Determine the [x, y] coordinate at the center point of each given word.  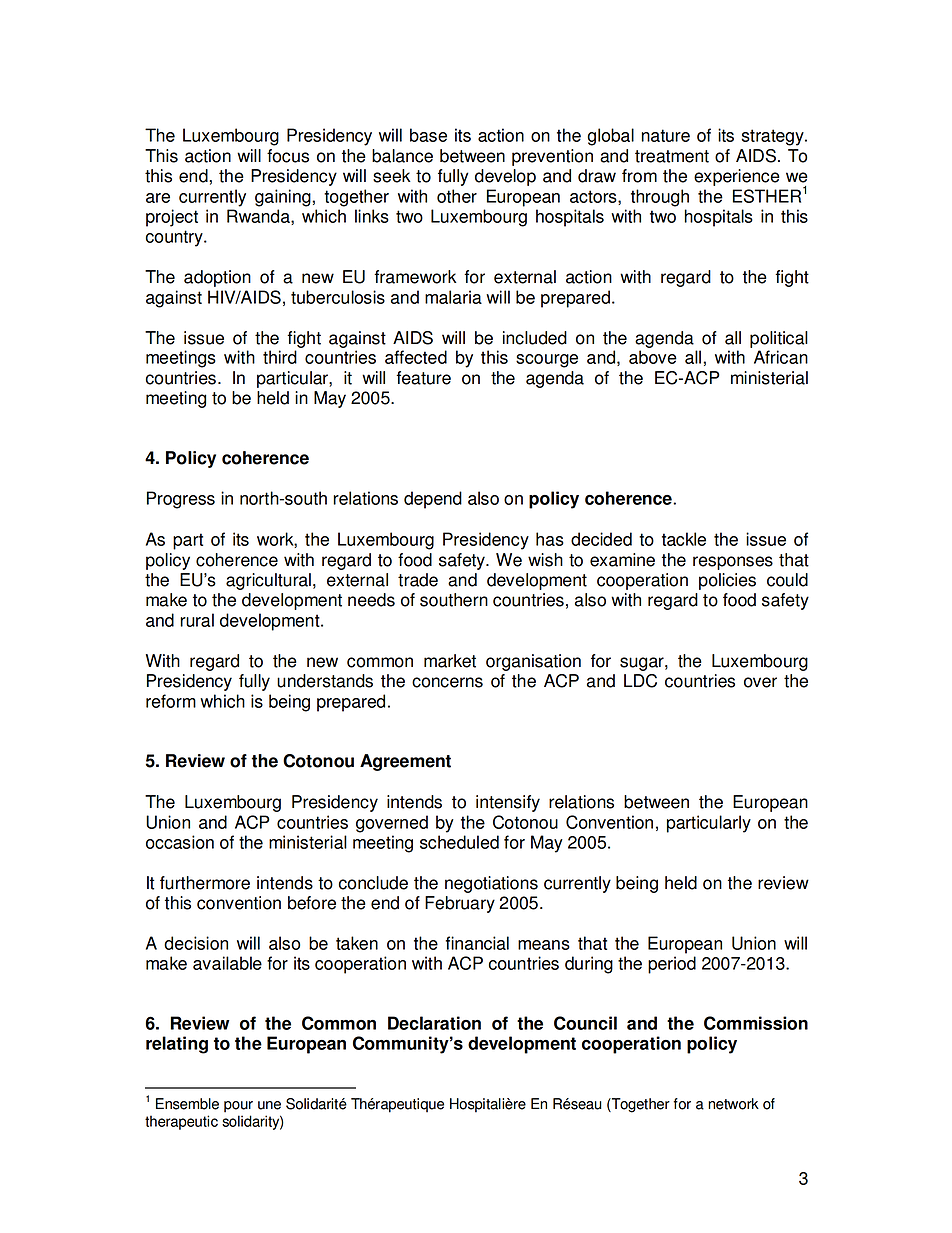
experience [737, 177]
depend [433, 500]
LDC [640, 681]
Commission [756, 1023]
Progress [181, 500]
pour [238, 1107]
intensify [508, 803]
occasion [180, 842]
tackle [684, 539]
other [457, 196]
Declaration [434, 1023]
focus [288, 156]
